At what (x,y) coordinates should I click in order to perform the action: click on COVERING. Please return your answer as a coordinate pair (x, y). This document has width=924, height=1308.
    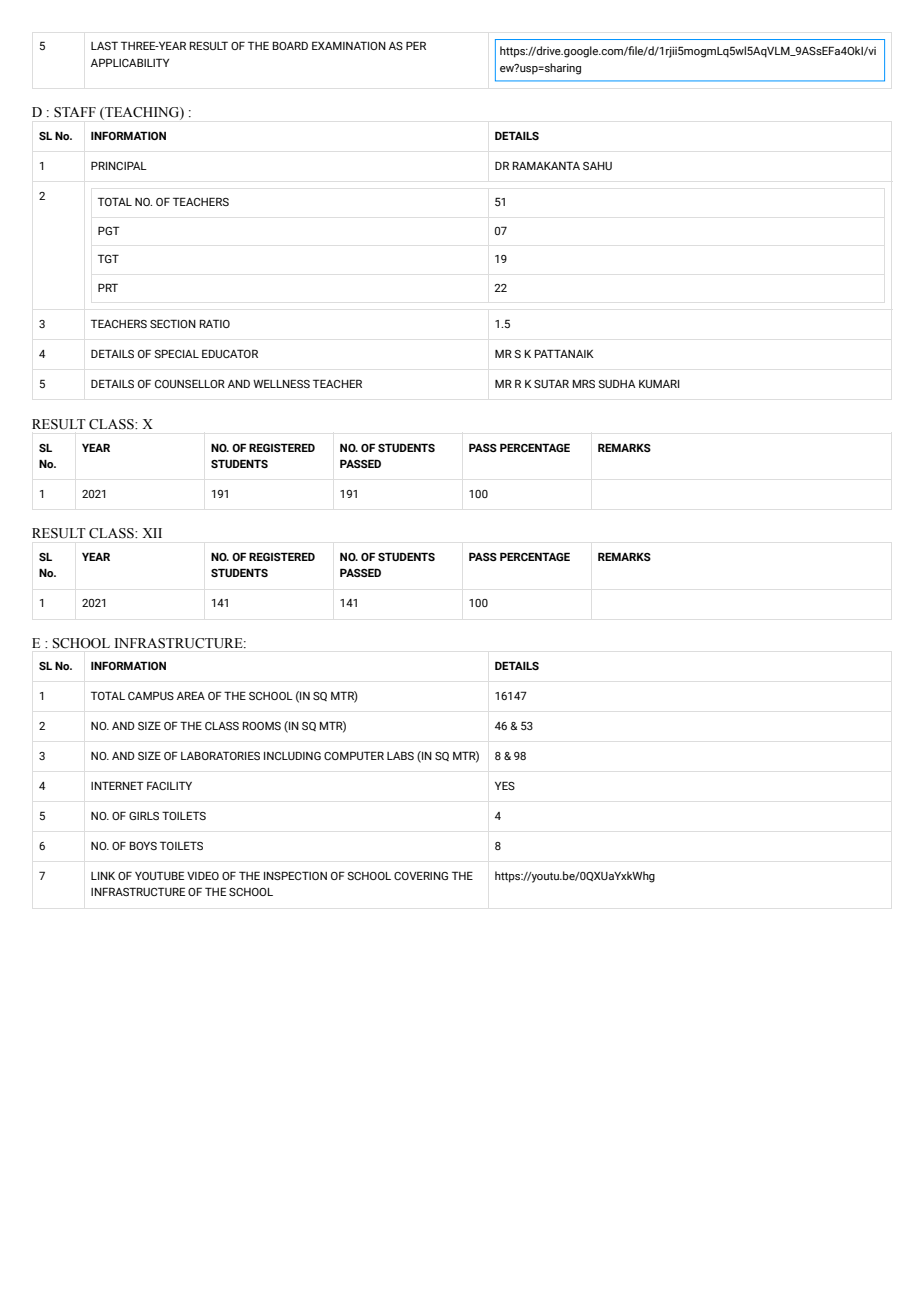
    Looking at the image, I should click on (421, 875).
